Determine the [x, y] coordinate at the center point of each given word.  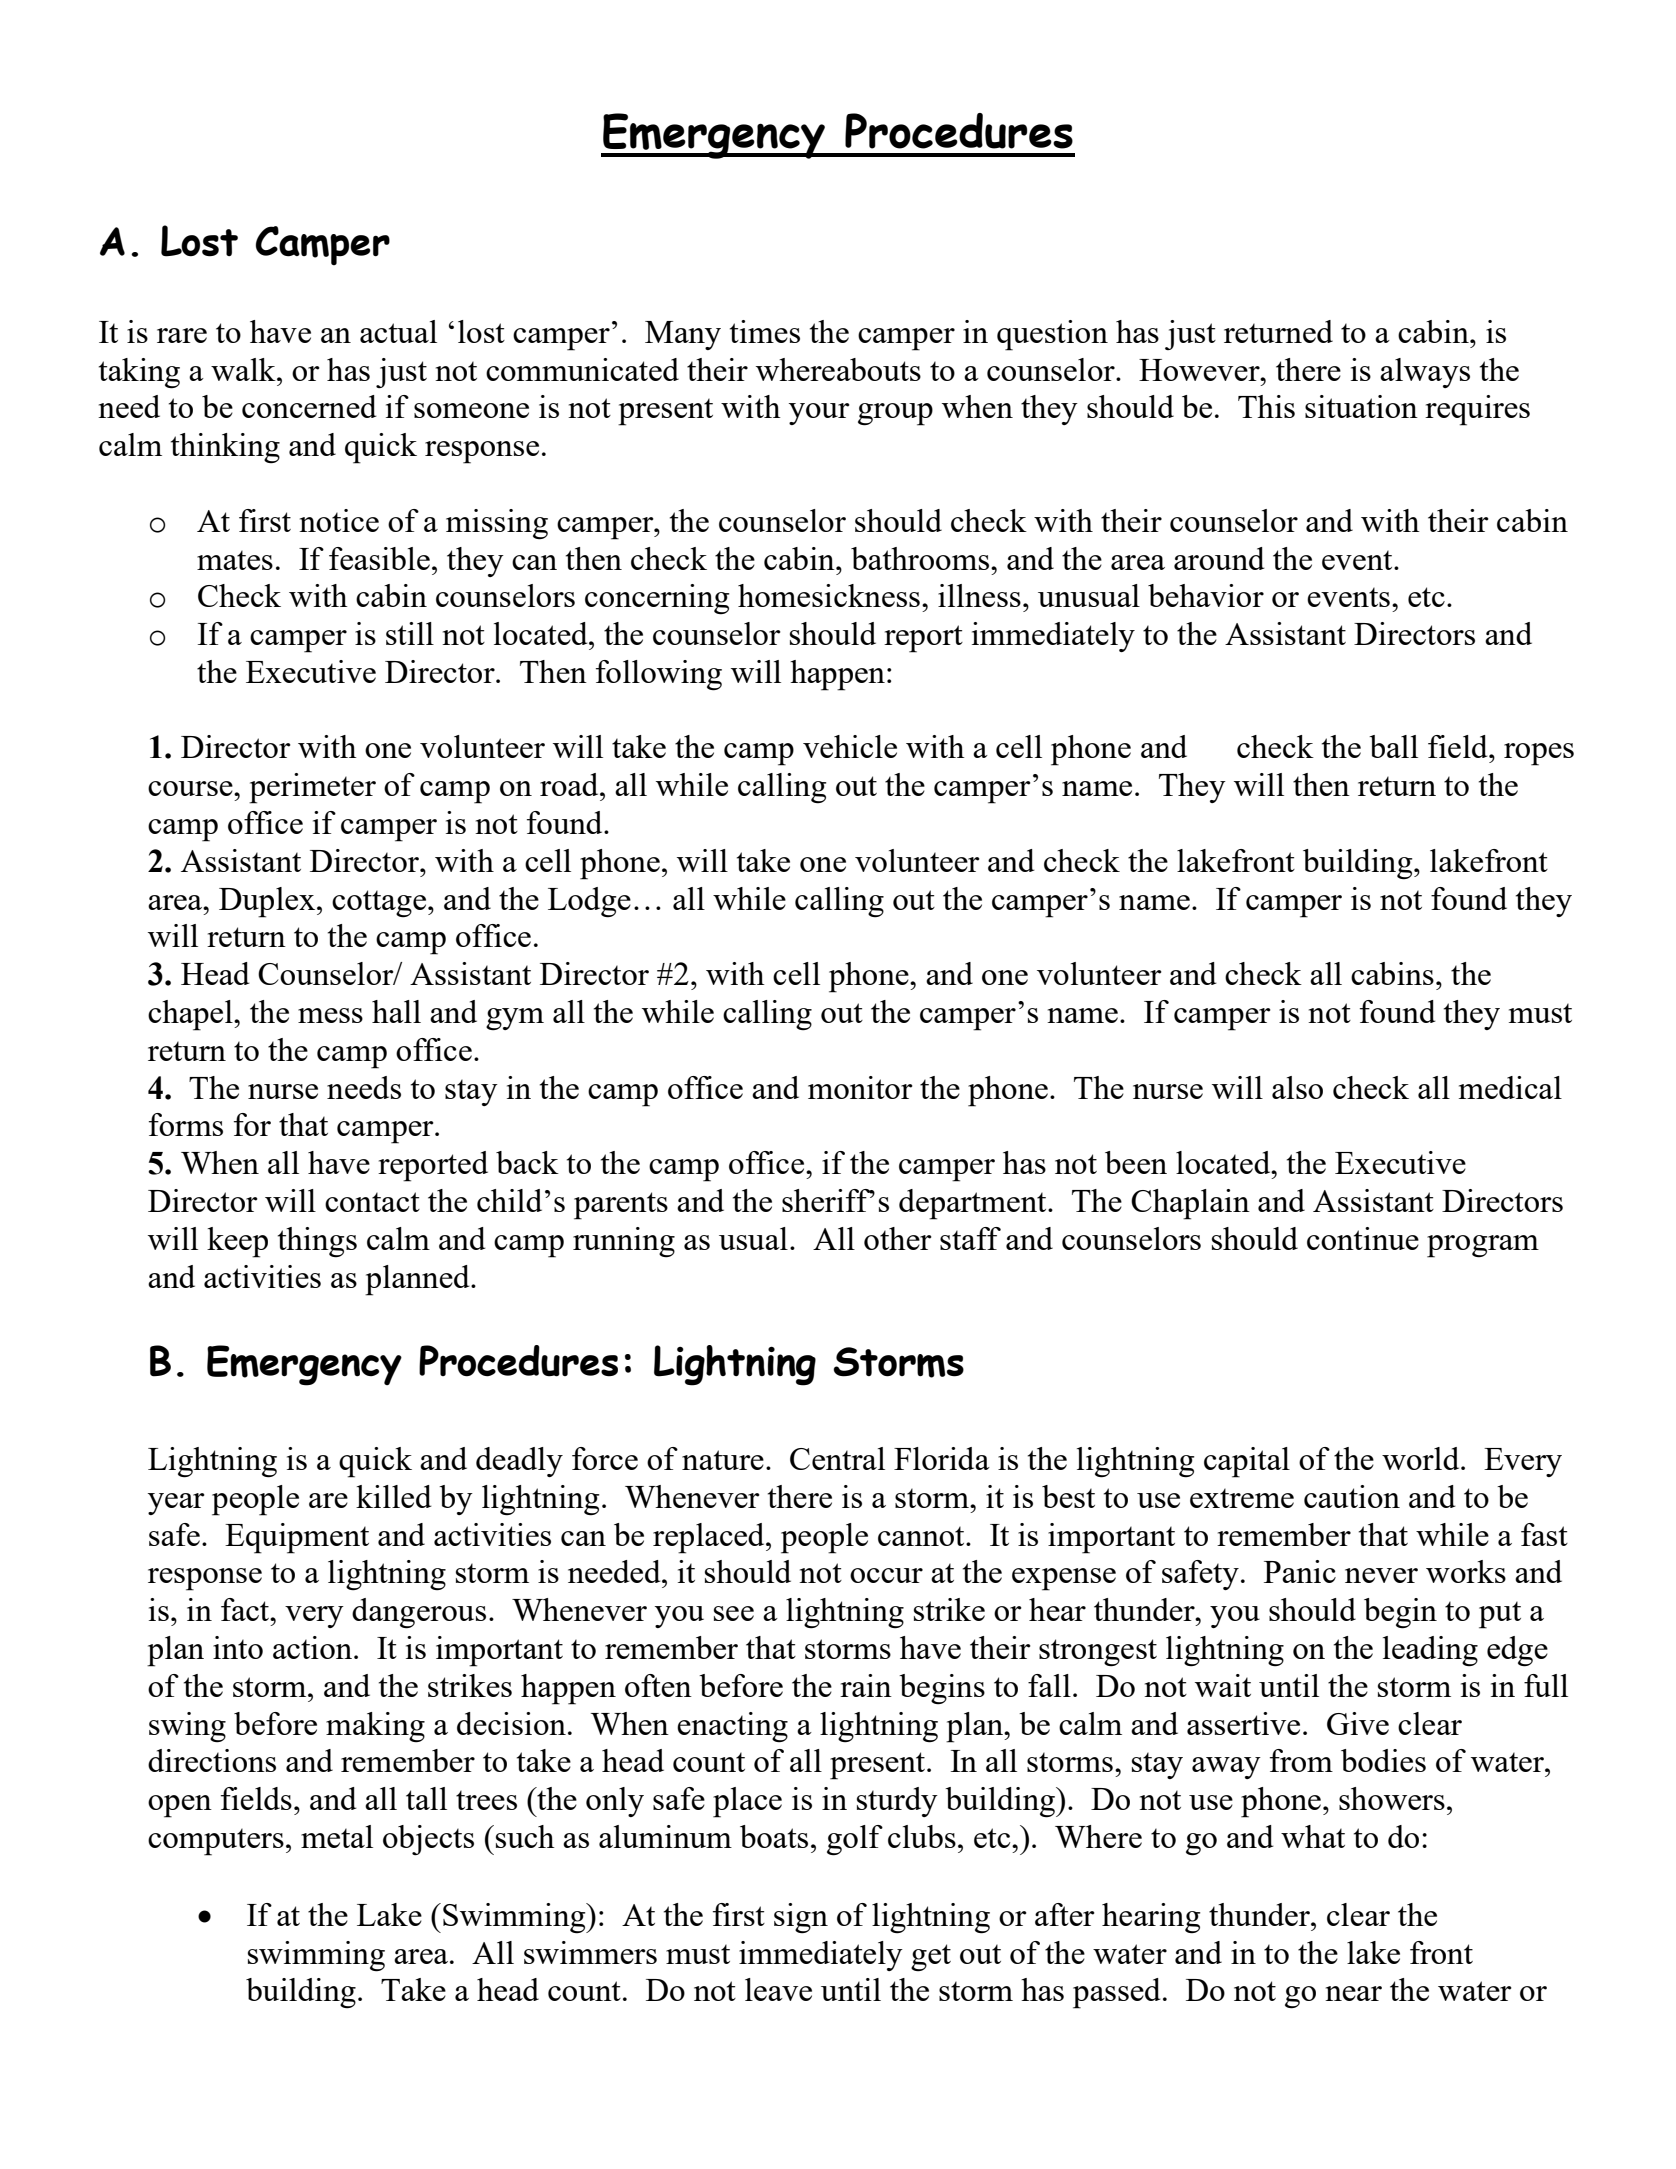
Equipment [297, 1538]
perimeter [312, 788]
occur [886, 1575]
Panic [1300, 1571]
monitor [860, 1087]
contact [372, 1202]
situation [1361, 406]
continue [1363, 1238]
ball [1393, 746]
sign [801, 1918]
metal [337, 1836]
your [819, 414]
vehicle [850, 746]
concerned [309, 406]
